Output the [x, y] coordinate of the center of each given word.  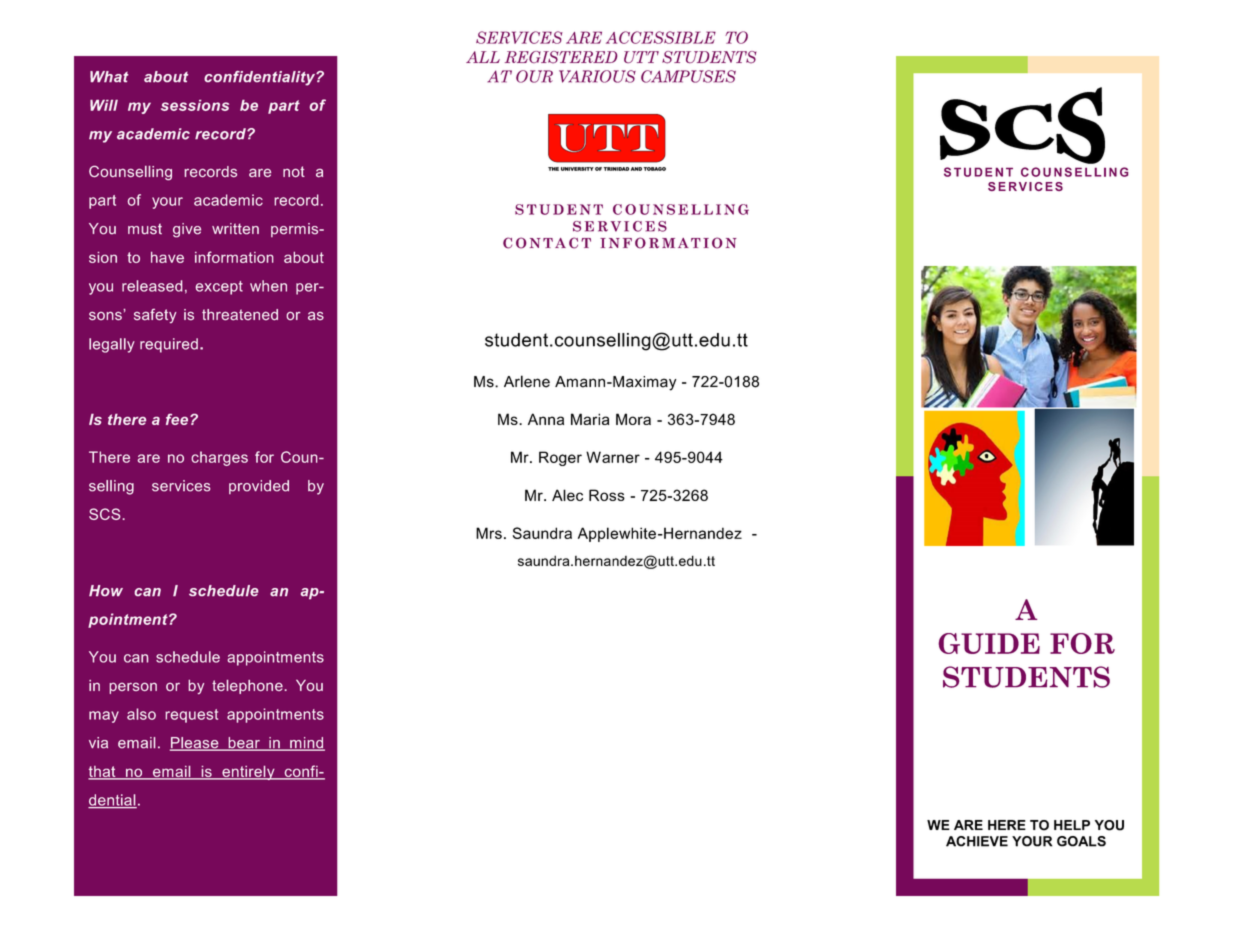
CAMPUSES [688, 76]
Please [195, 744]
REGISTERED [561, 57]
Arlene [527, 381]
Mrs [489, 533]
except [219, 288]
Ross [607, 495]
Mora [633, 419]
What [109, 76]
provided [259, 487]
